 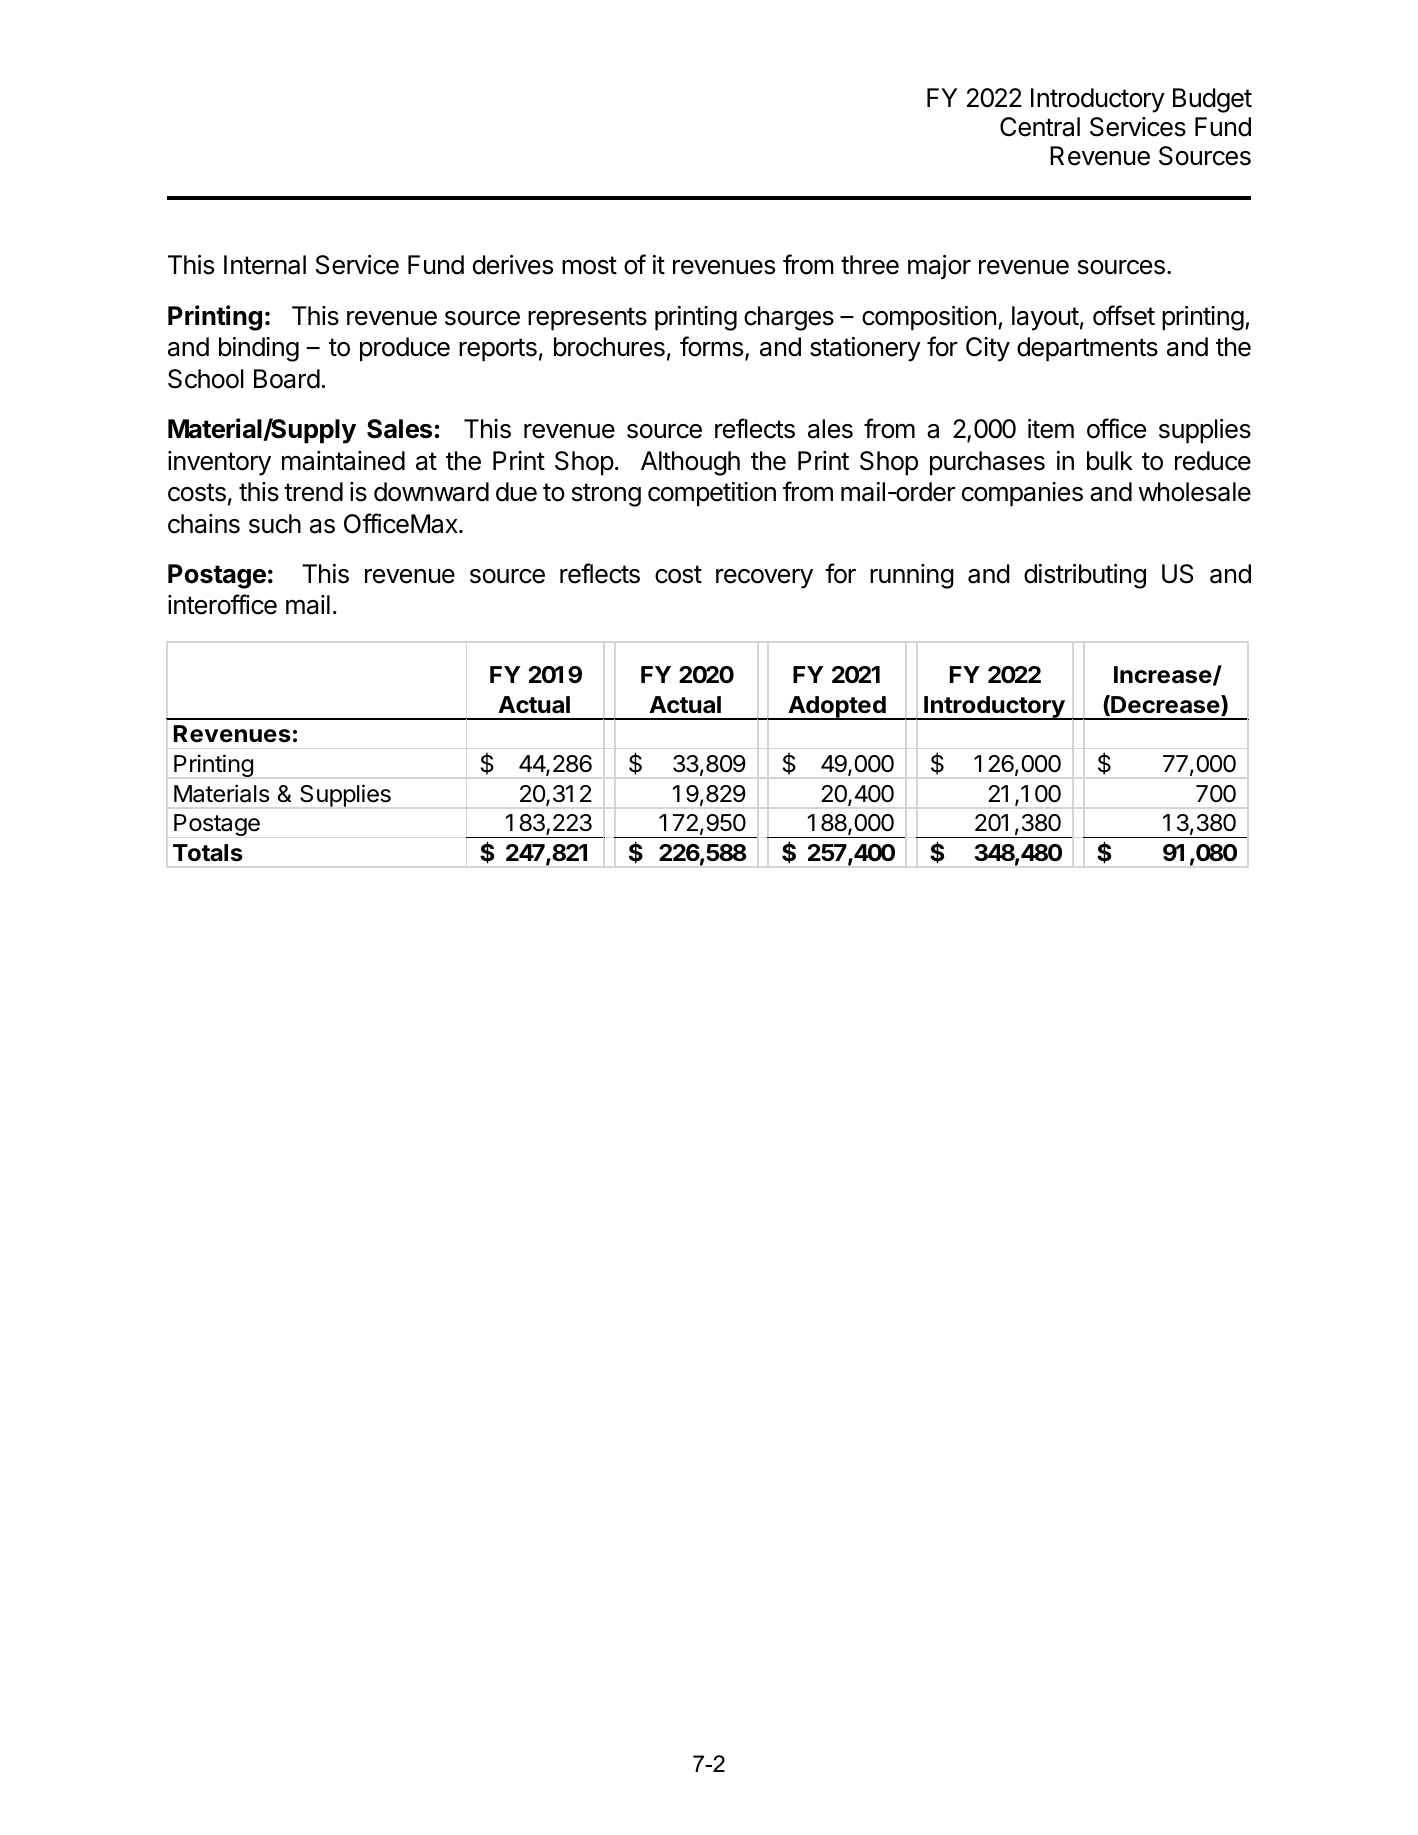 What do you see at coordinates (265, 265) in the screenshot?
I see `Internal` at bounding box center [265, 265].
